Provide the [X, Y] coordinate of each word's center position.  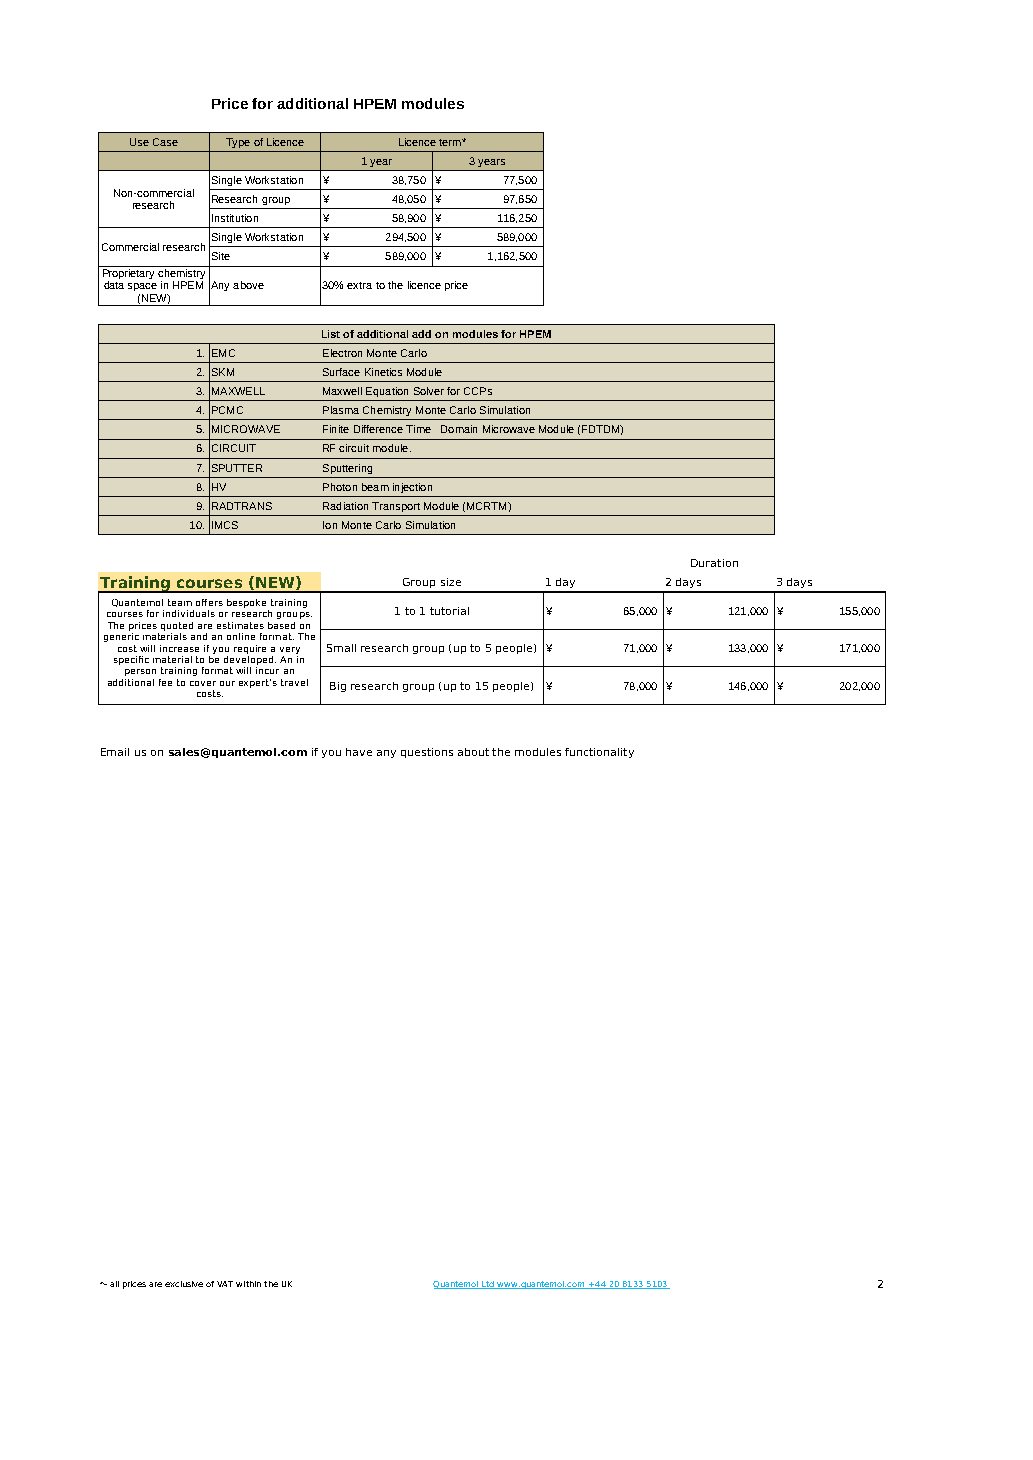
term [451, 142]
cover [203, 683]
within [248, 1284]
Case [165, 142]
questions [427, 753]
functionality [599, 753]
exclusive [184, 1284]
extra [359, 285]
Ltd [488, 1285]
